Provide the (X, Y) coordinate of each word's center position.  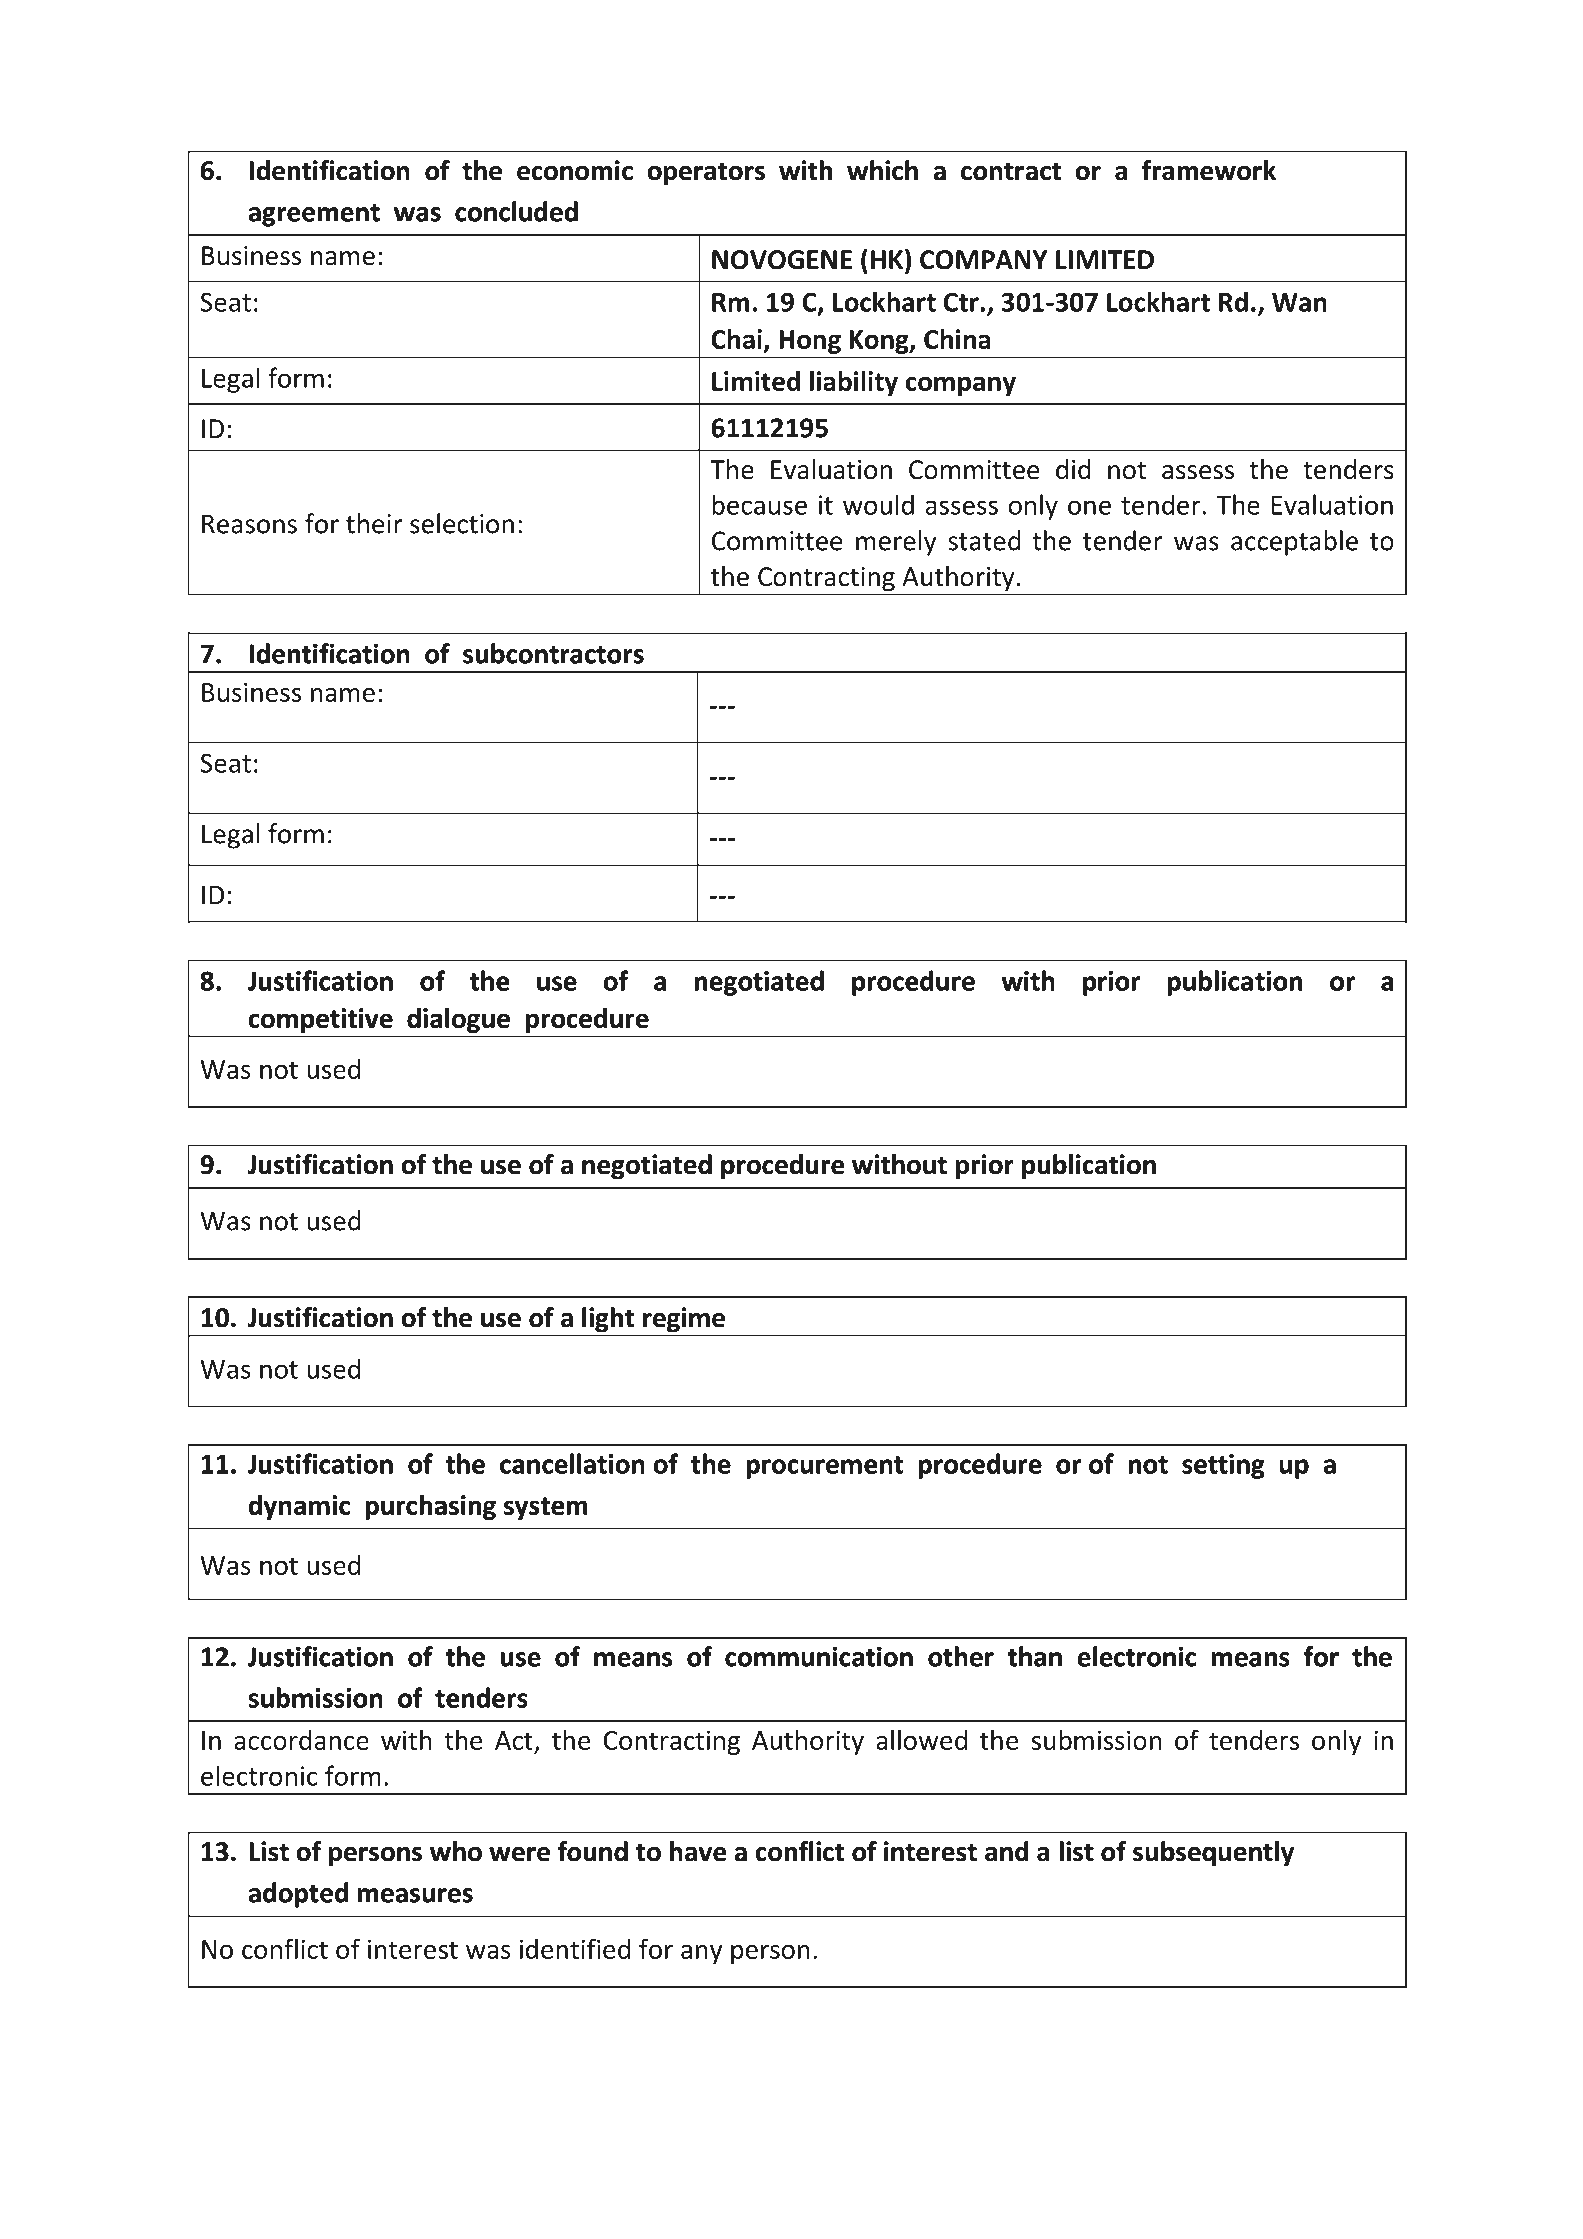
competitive (320, 1020)
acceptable (1294, 543)
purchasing (431, 1507)
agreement (314, 215)
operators (706, 174)
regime (684, 1319)
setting (1223, 1466)
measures (415, 1895)
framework (1209, 170)
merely (896, 543)
